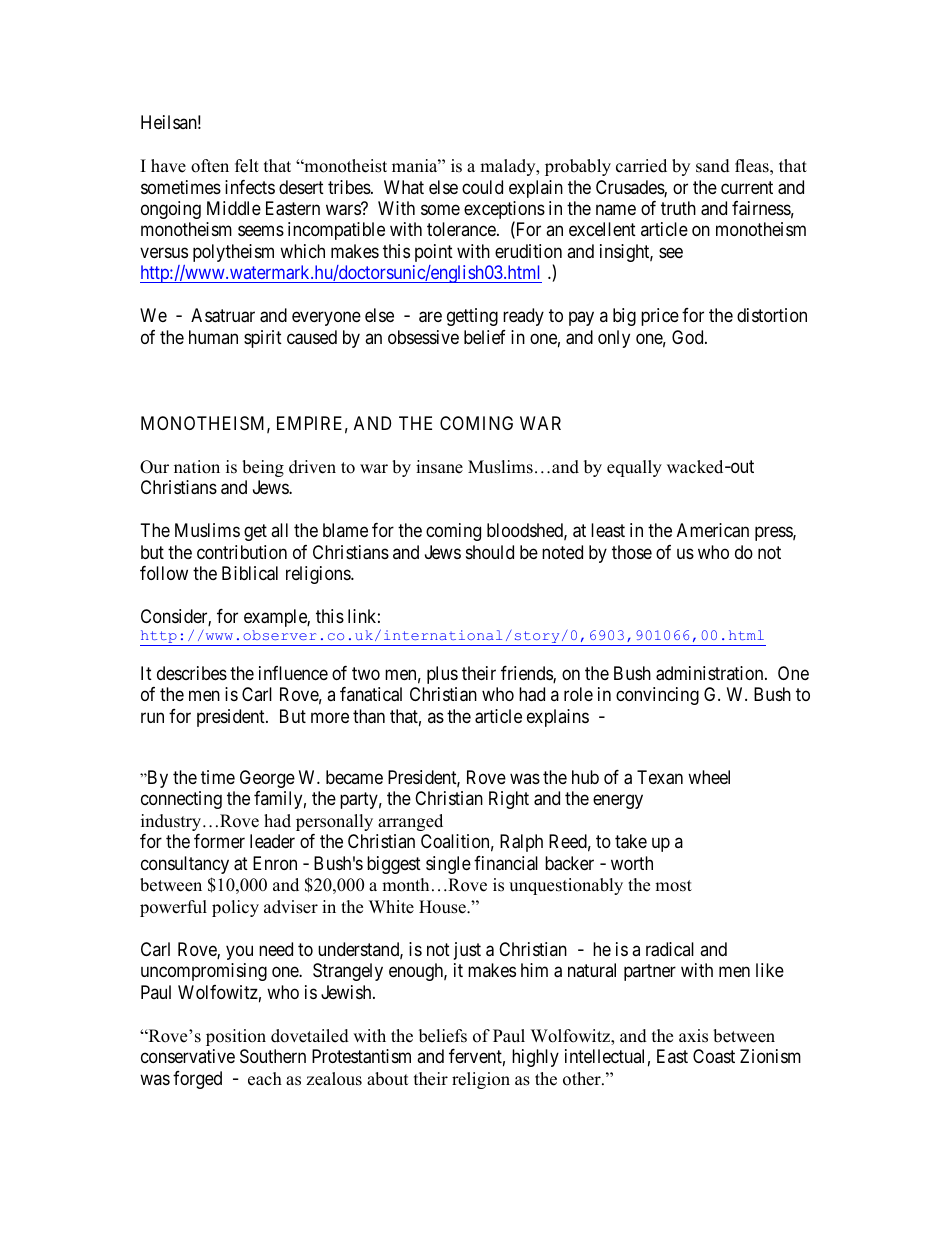 The width and height of the screenshot is (952, 1233). What do you see at coordinates (236, 1037) in the screenshot?
I see `position` at bounding box center [236, 1037].
